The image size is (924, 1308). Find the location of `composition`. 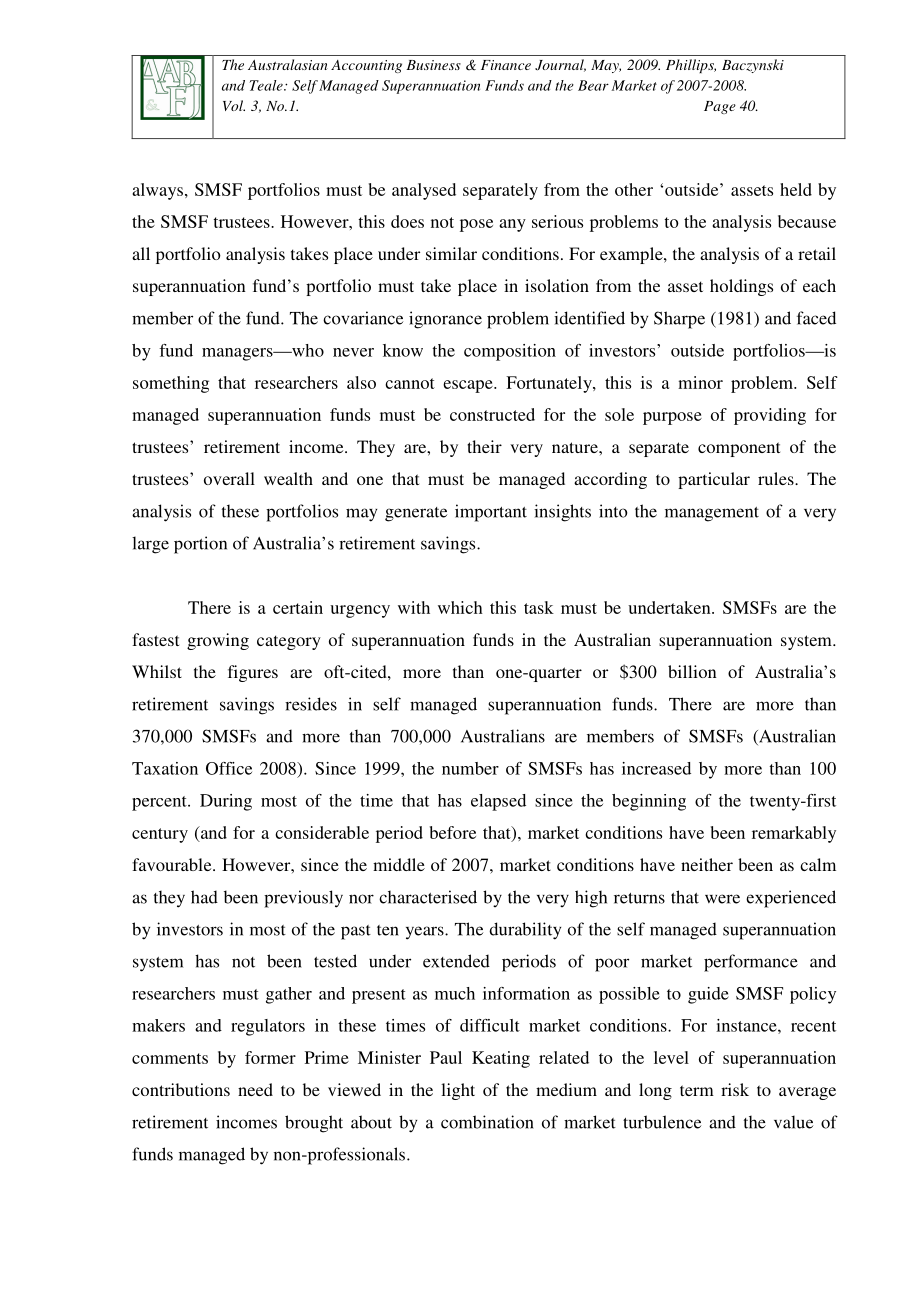

composition is located at coordinates (510, 352).
